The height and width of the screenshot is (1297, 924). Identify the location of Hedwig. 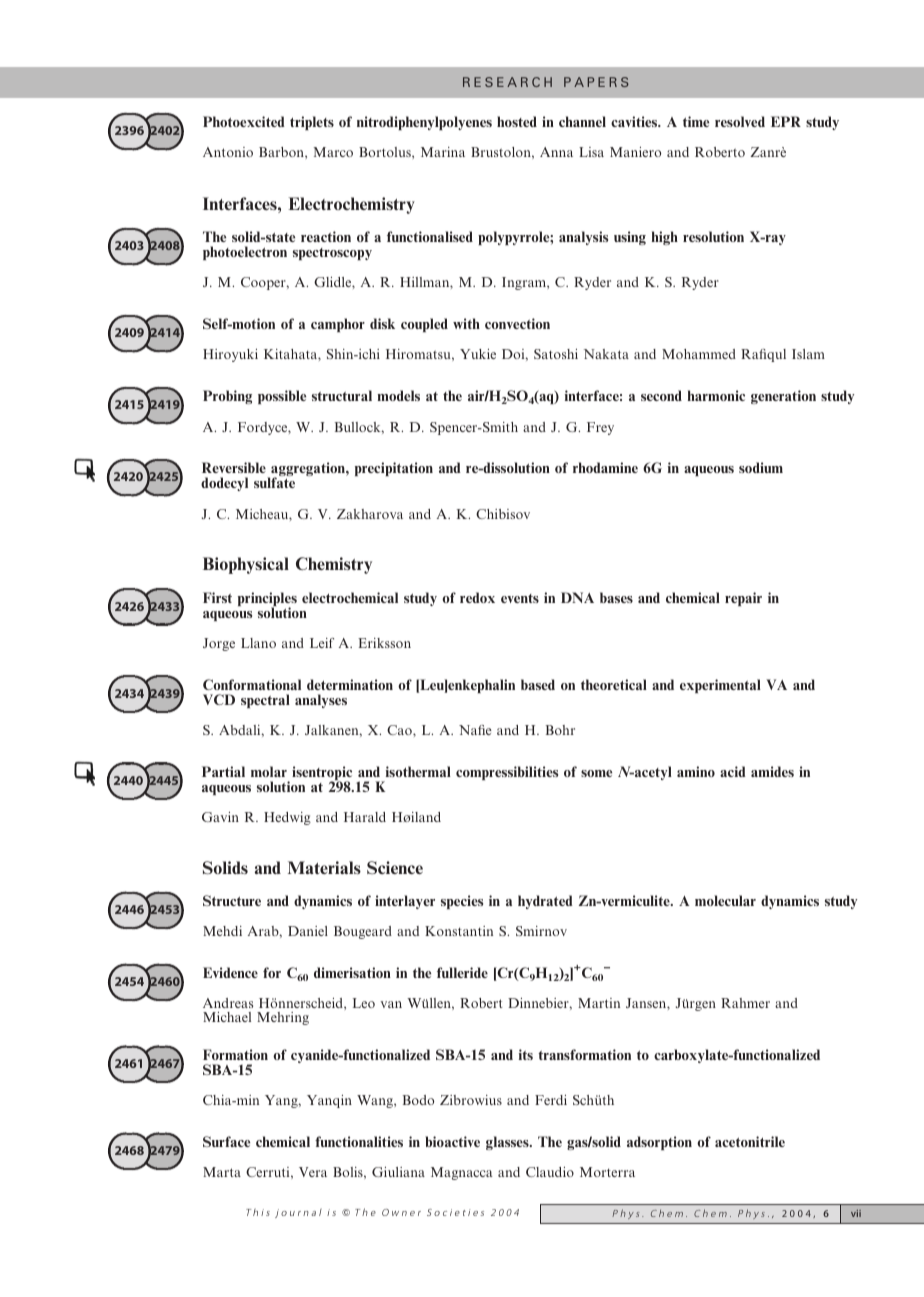
(287, 818).
